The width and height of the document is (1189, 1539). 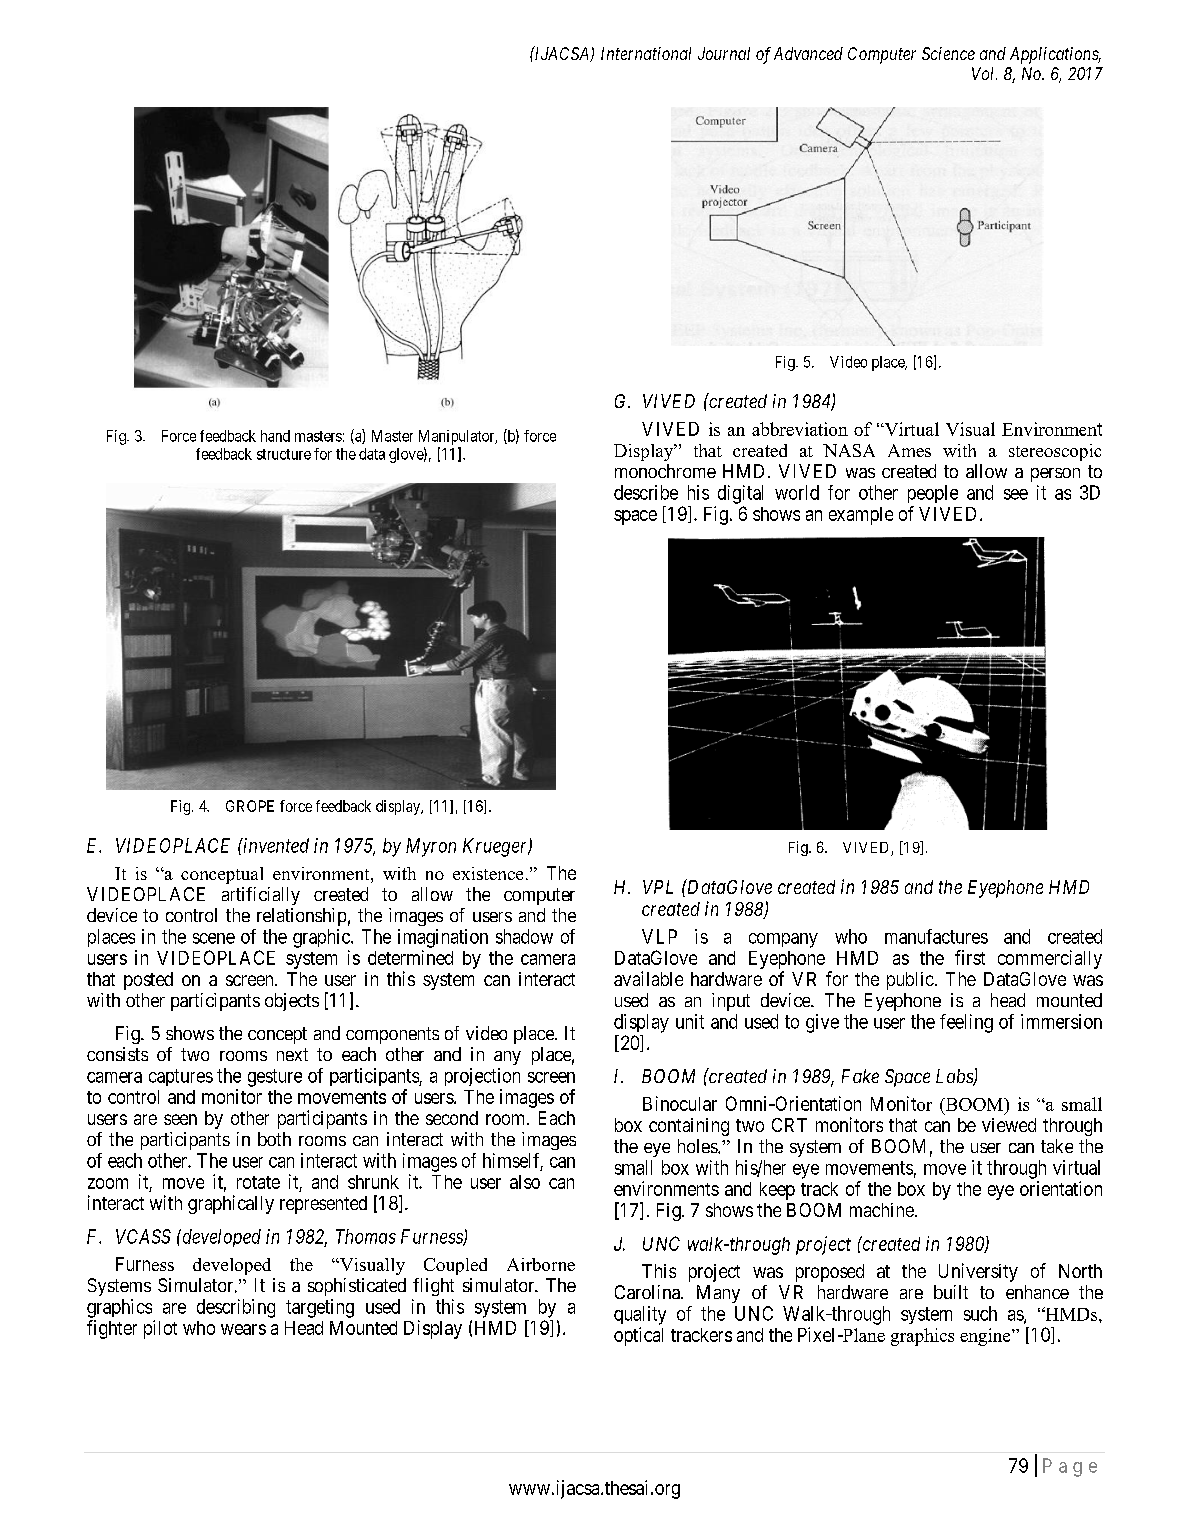 I want to click on Ames, so click(x=909, y=450).
